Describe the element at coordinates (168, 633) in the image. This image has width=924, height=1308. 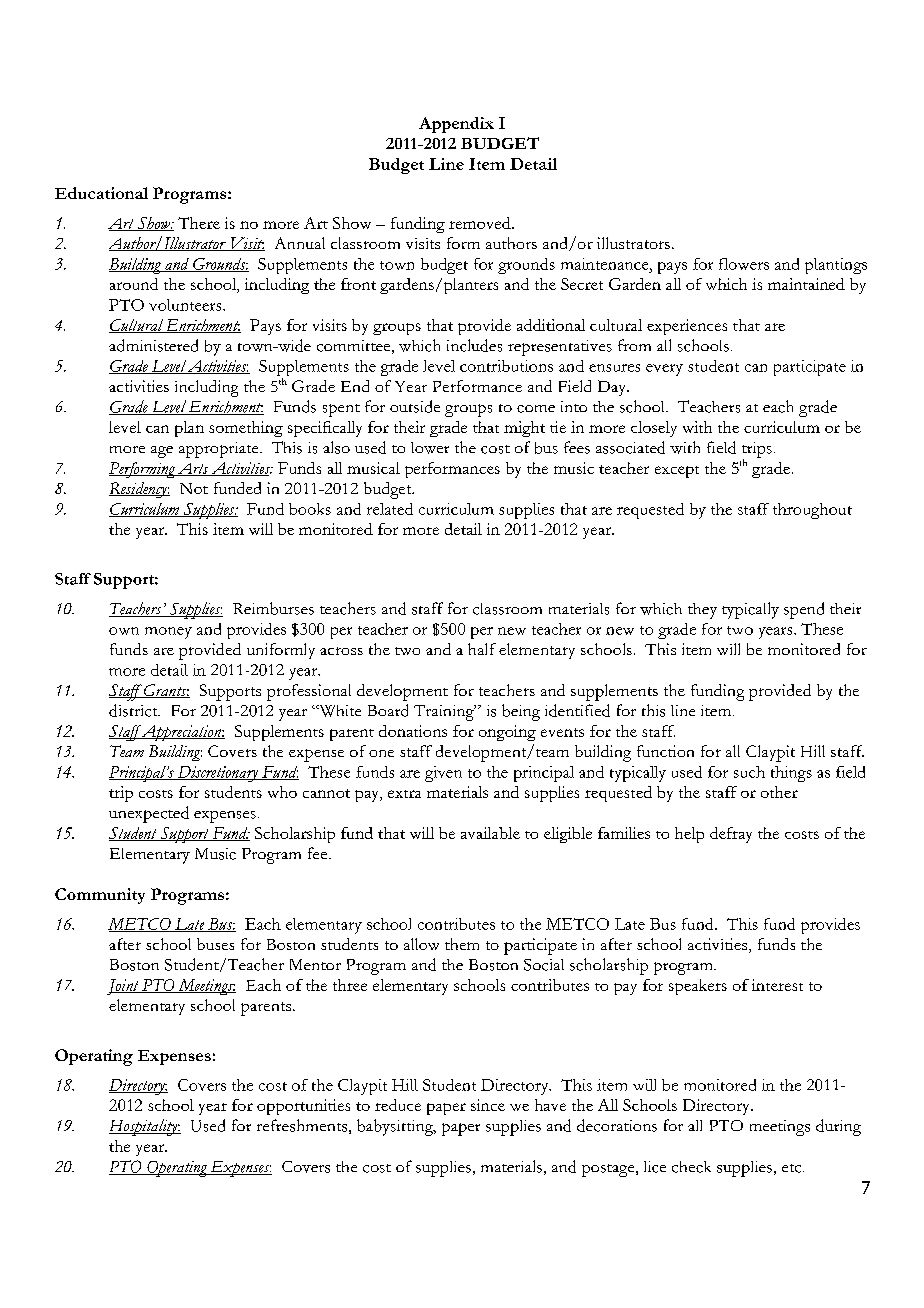
I see `money` at that location.
